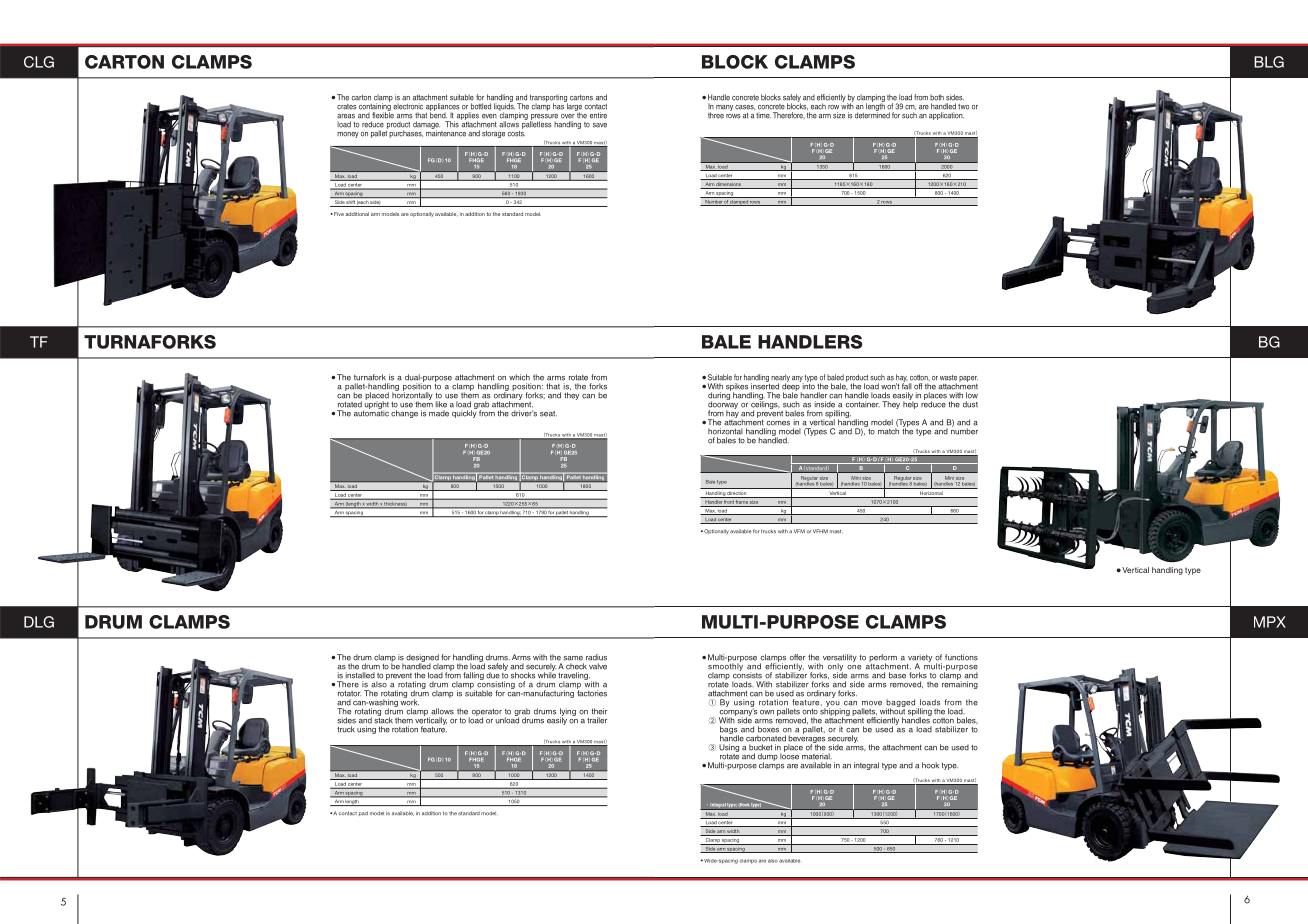 This screenshot has height=924, width=1308. What do you see at coordinates (817, 756) in the screenshot?
I see `material` at bounding box center [817, 756].
